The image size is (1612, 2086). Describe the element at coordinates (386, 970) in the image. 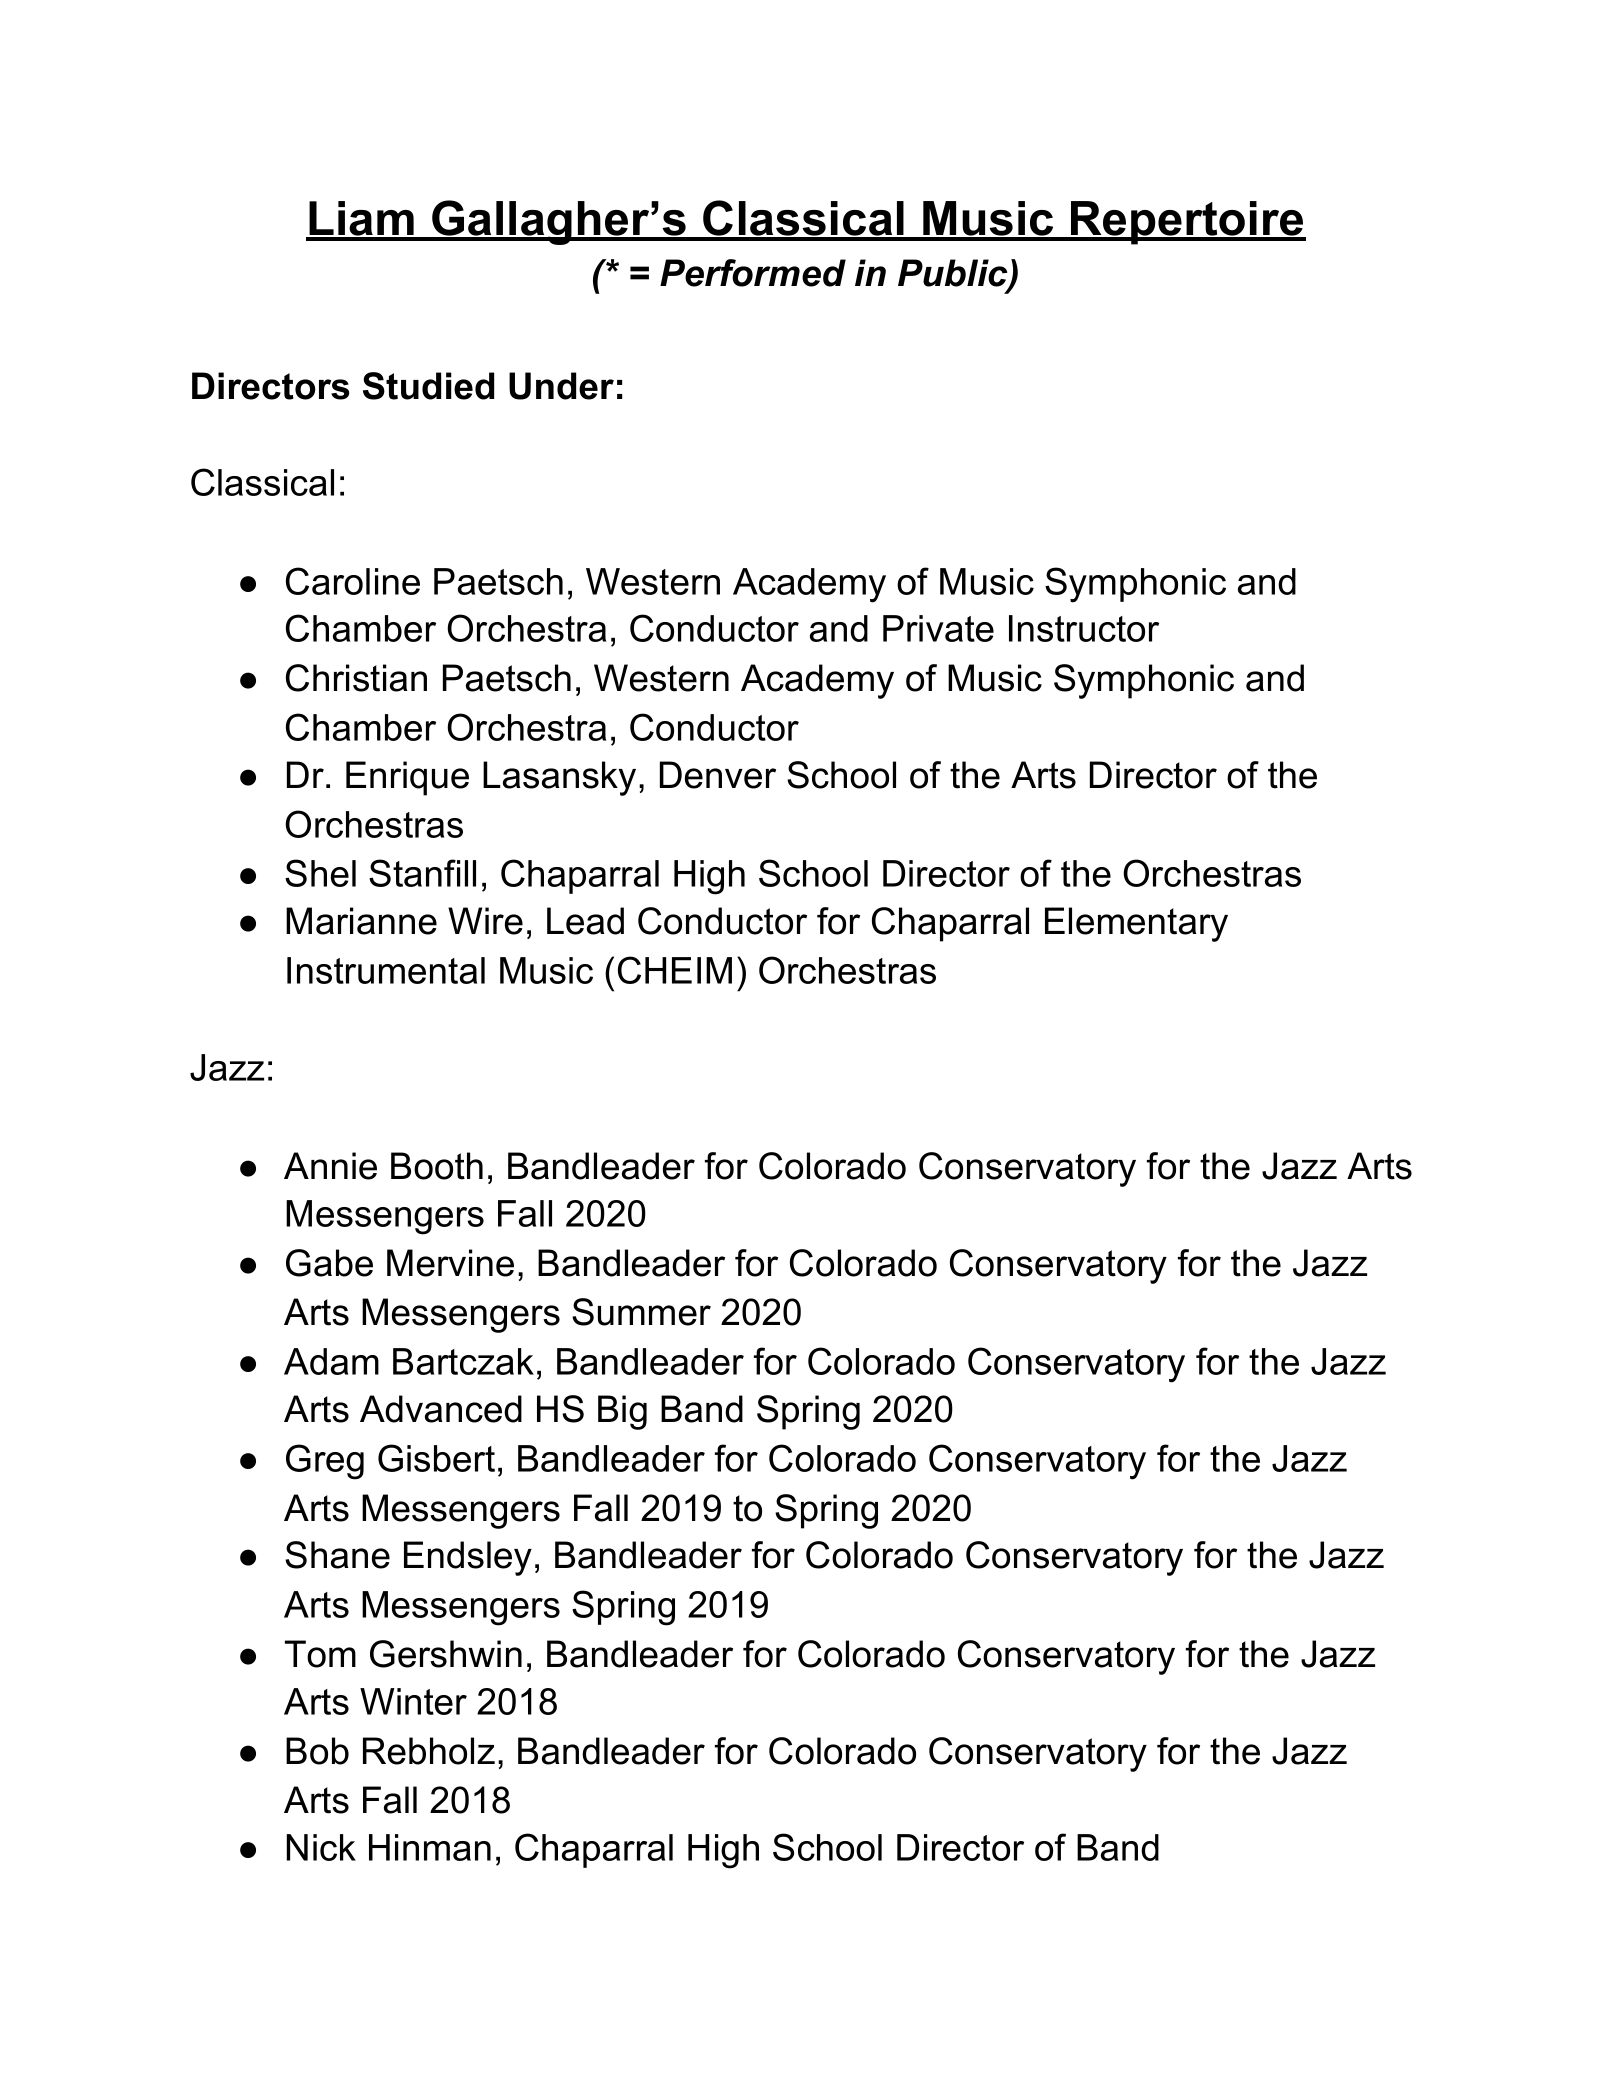

I see `Instrumental` at that location.
